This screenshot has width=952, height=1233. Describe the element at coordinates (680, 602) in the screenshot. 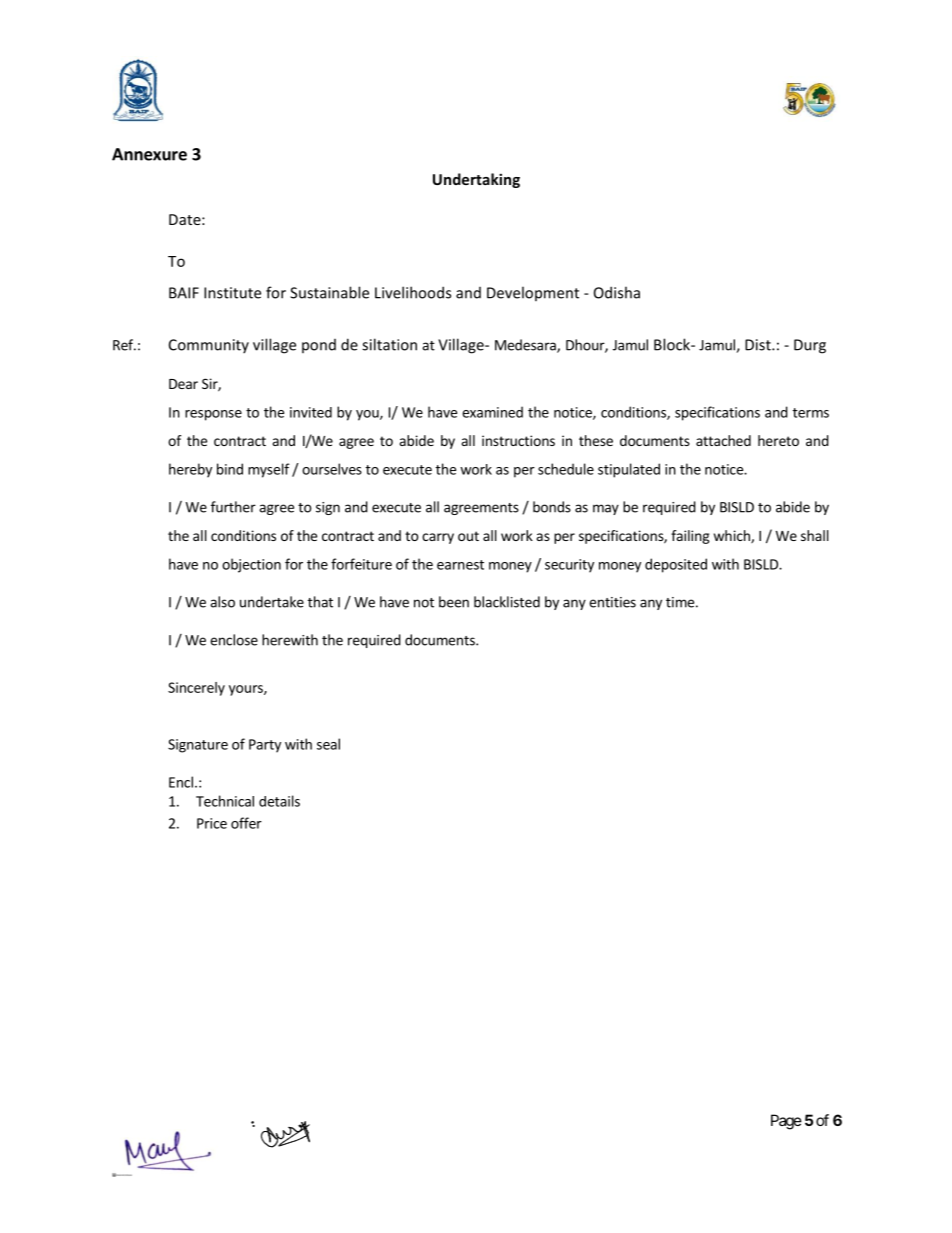

I see `time` at that location.
